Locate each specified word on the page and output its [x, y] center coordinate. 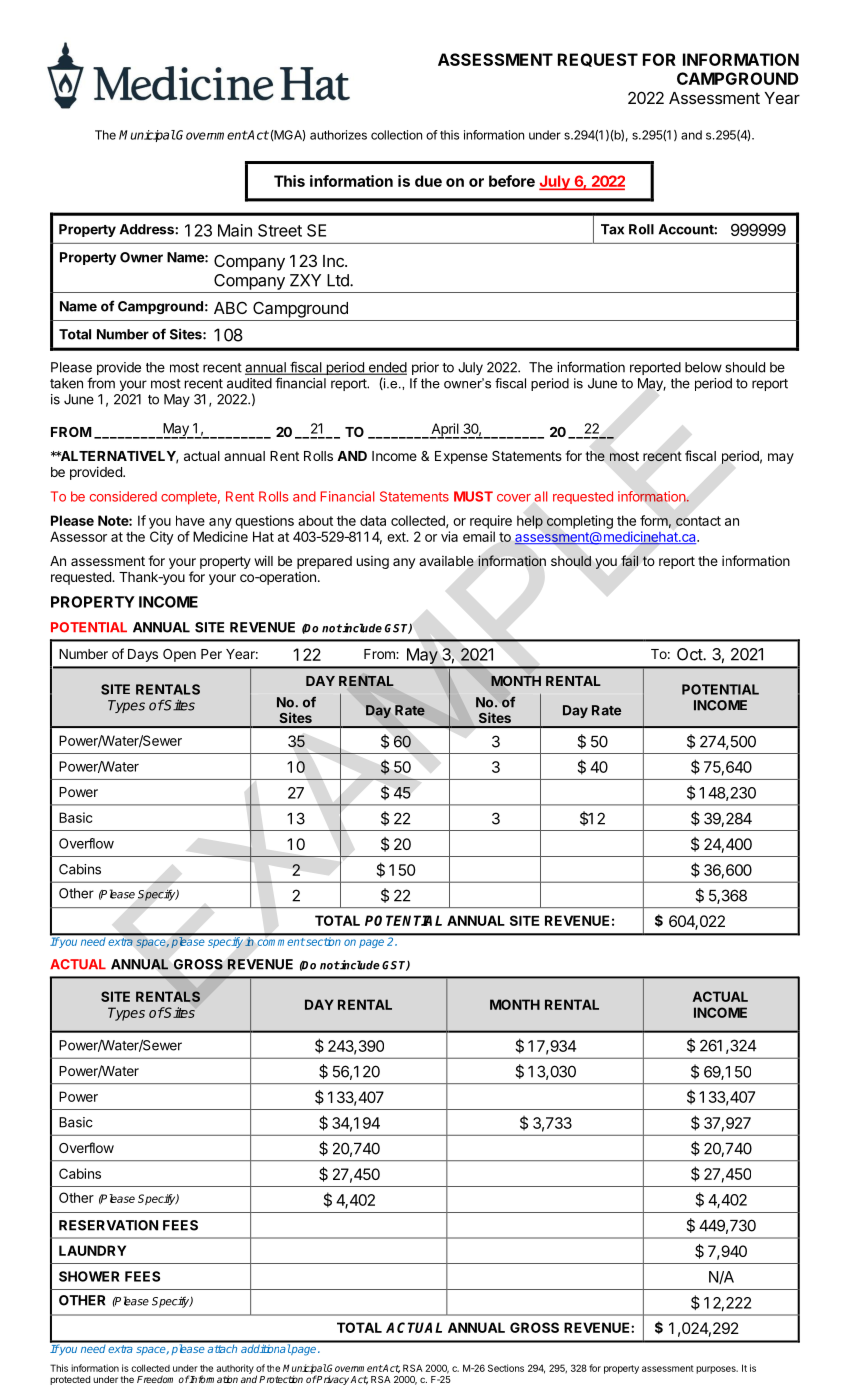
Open [179, 655]
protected [70, 1380]
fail [630, 560]
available [446, 561]
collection [396, 135]
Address [148, 229]
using [373, 562]
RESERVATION [108, 1225]
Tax [612, 229]
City [162, 538]
